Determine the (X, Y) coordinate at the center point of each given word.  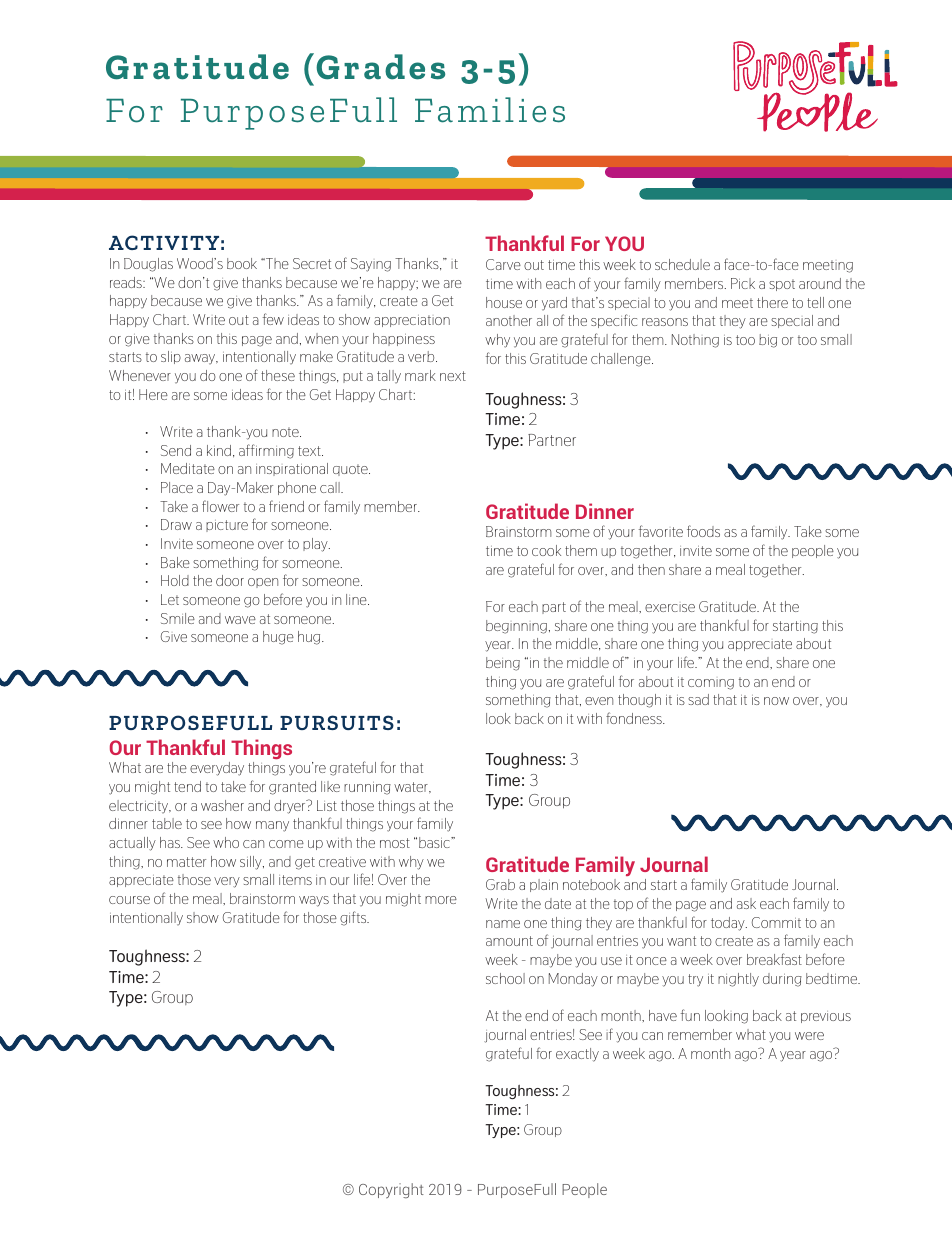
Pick (743, 283)
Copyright (391, 1190)
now (776, 701)
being (503, 664)
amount (509, 941)
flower (220, 506)
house (504, 302)
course (129, 900)
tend (187, 786)
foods (703, 531)
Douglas (148, 265)
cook (546, 550)
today (729, 924)
